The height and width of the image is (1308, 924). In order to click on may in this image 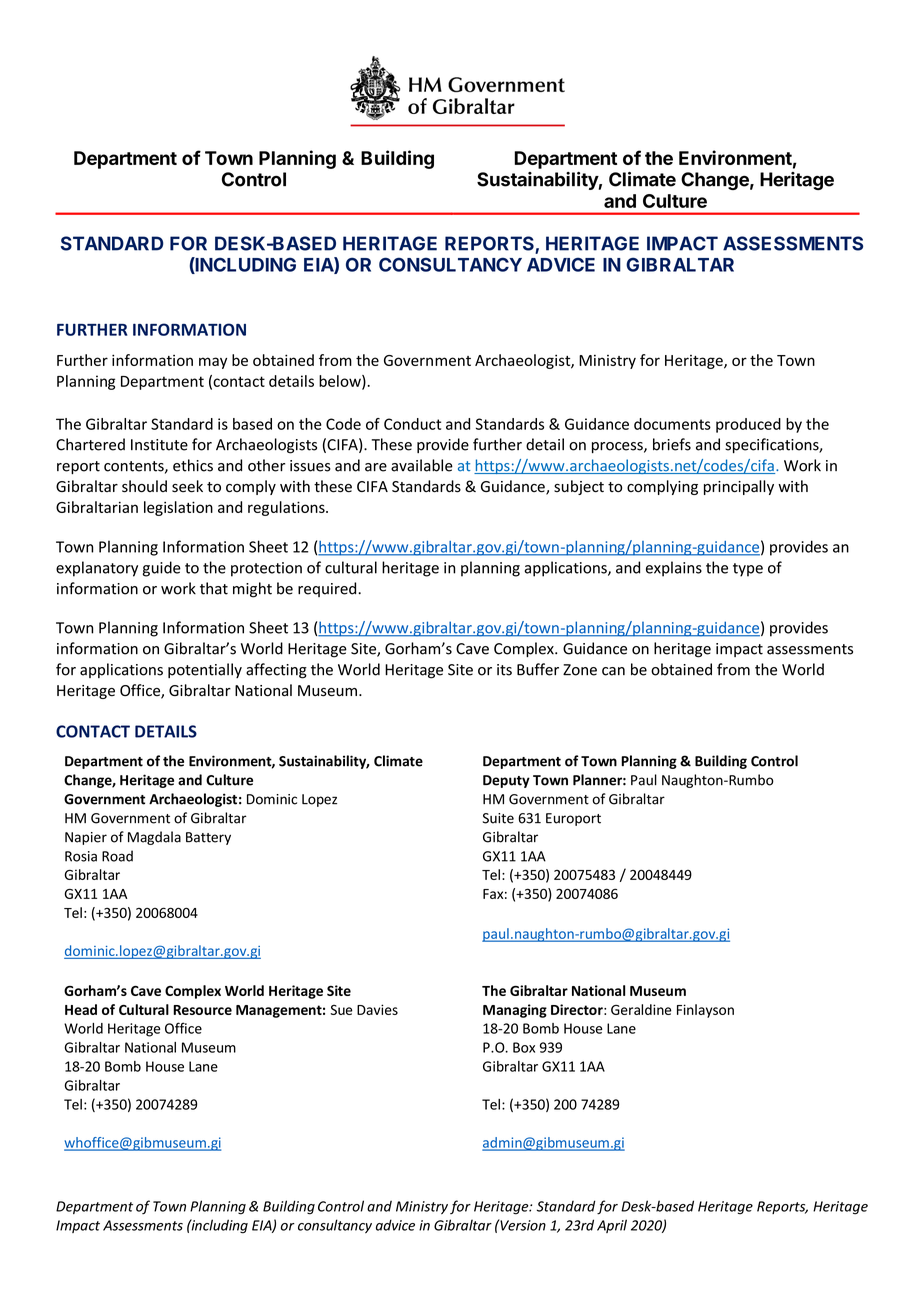, I will do `click(213, 363)`.
